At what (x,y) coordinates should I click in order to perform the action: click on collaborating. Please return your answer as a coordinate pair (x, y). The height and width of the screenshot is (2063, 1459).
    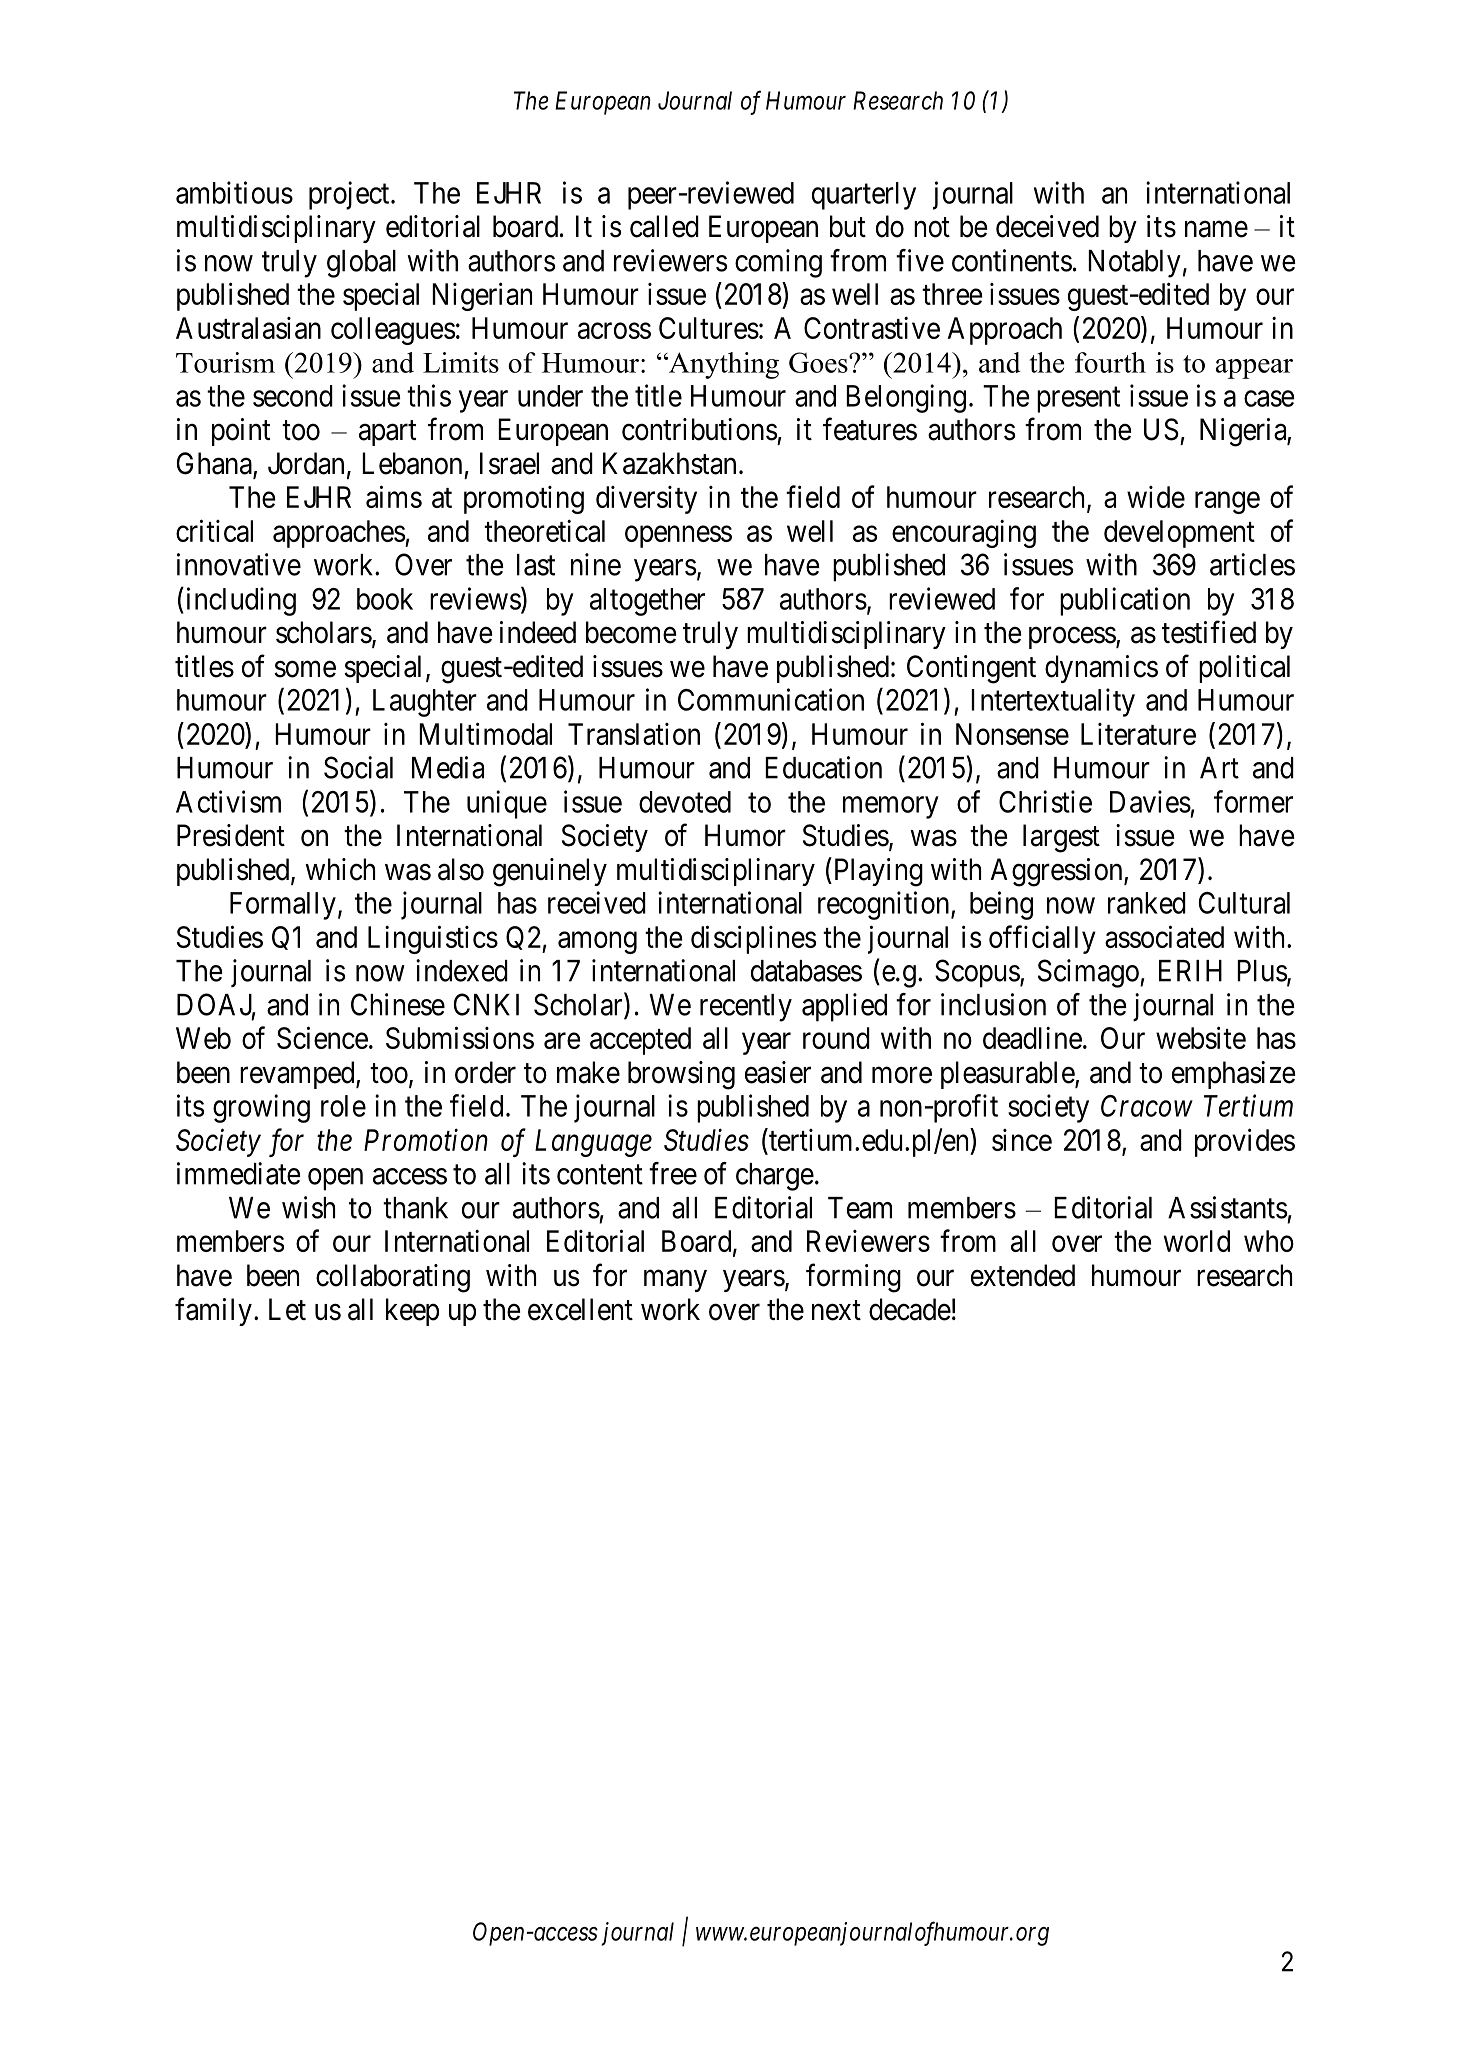
    Looking at the image, I should click on (393, 1278).
